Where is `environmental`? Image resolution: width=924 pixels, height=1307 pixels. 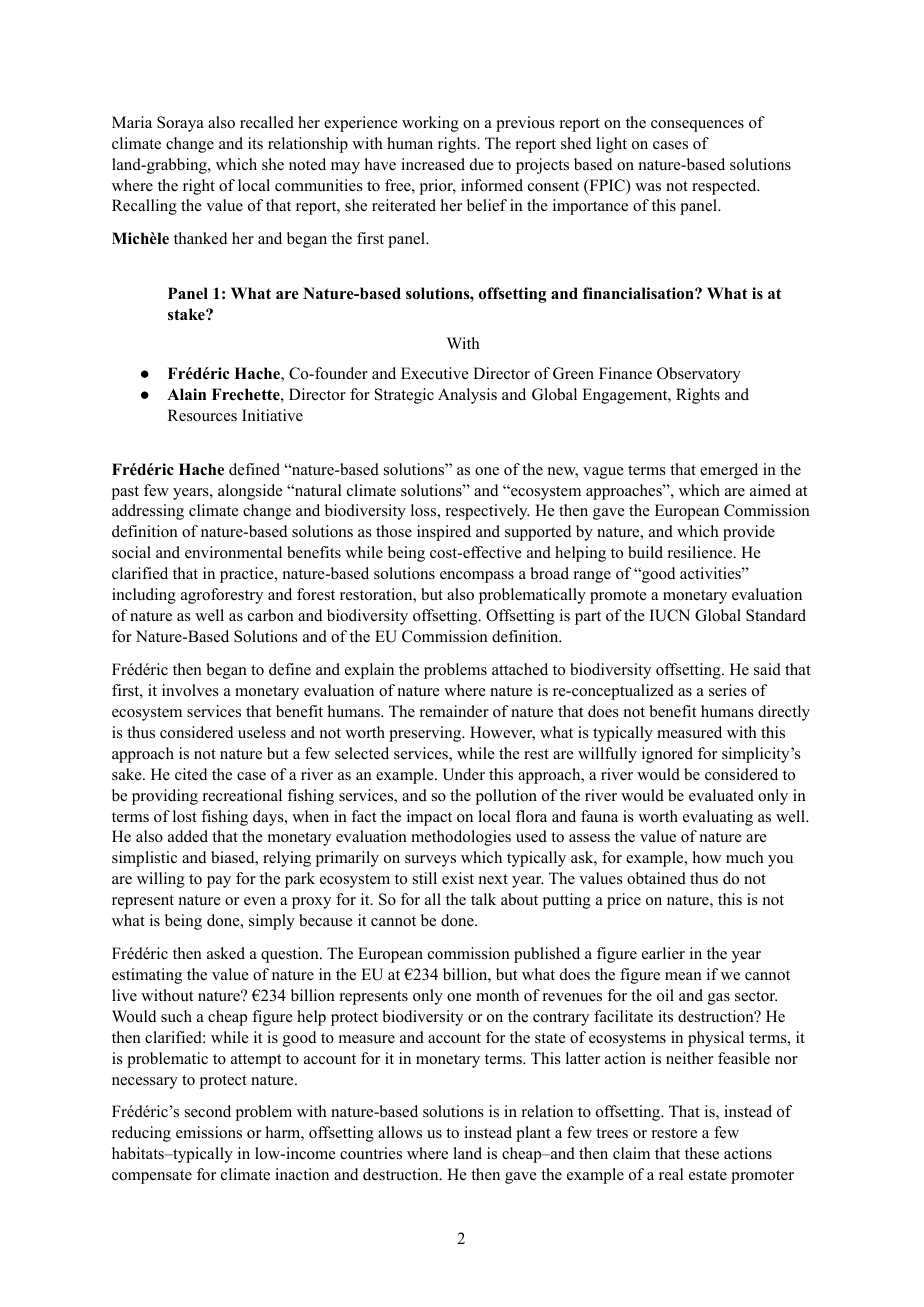
environmental is located at coordinates (233, 552).
